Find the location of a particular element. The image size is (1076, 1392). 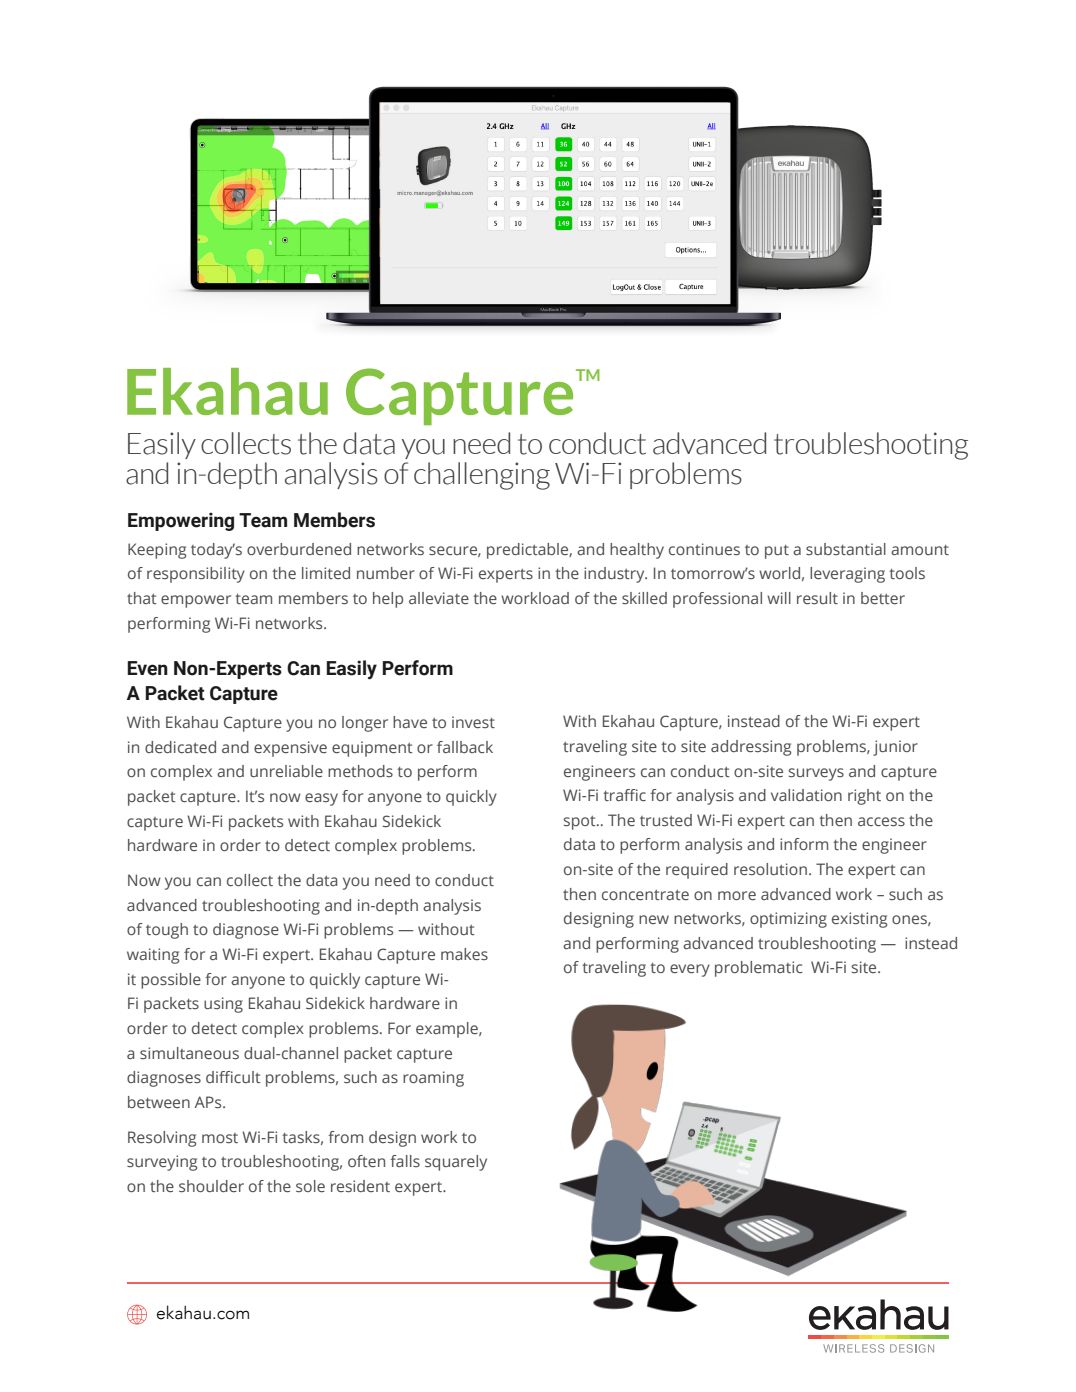

inform is located at coordinates (804, 844).
